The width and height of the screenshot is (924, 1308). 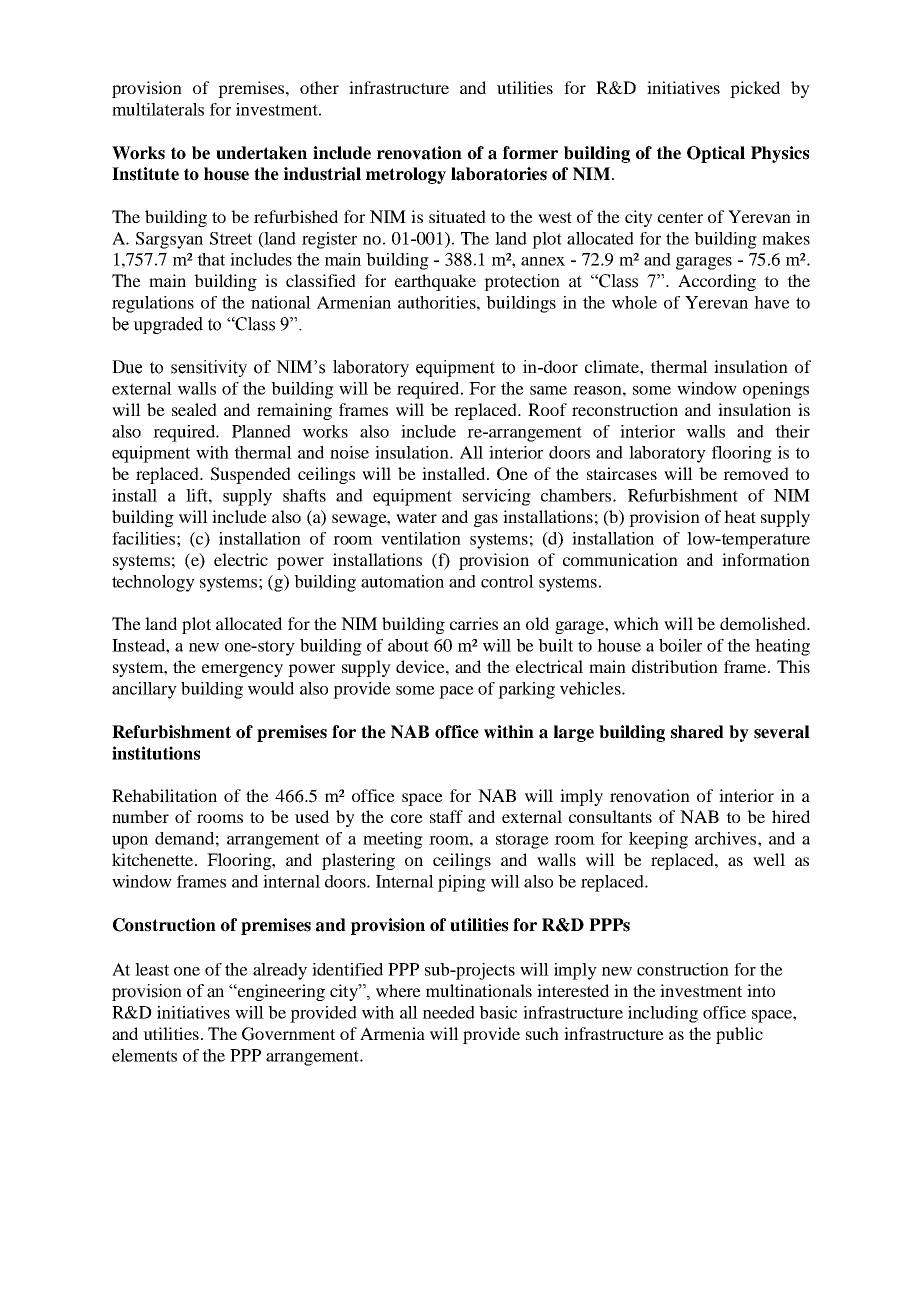 I want to click on sealed, so click(x=194, y=409).
